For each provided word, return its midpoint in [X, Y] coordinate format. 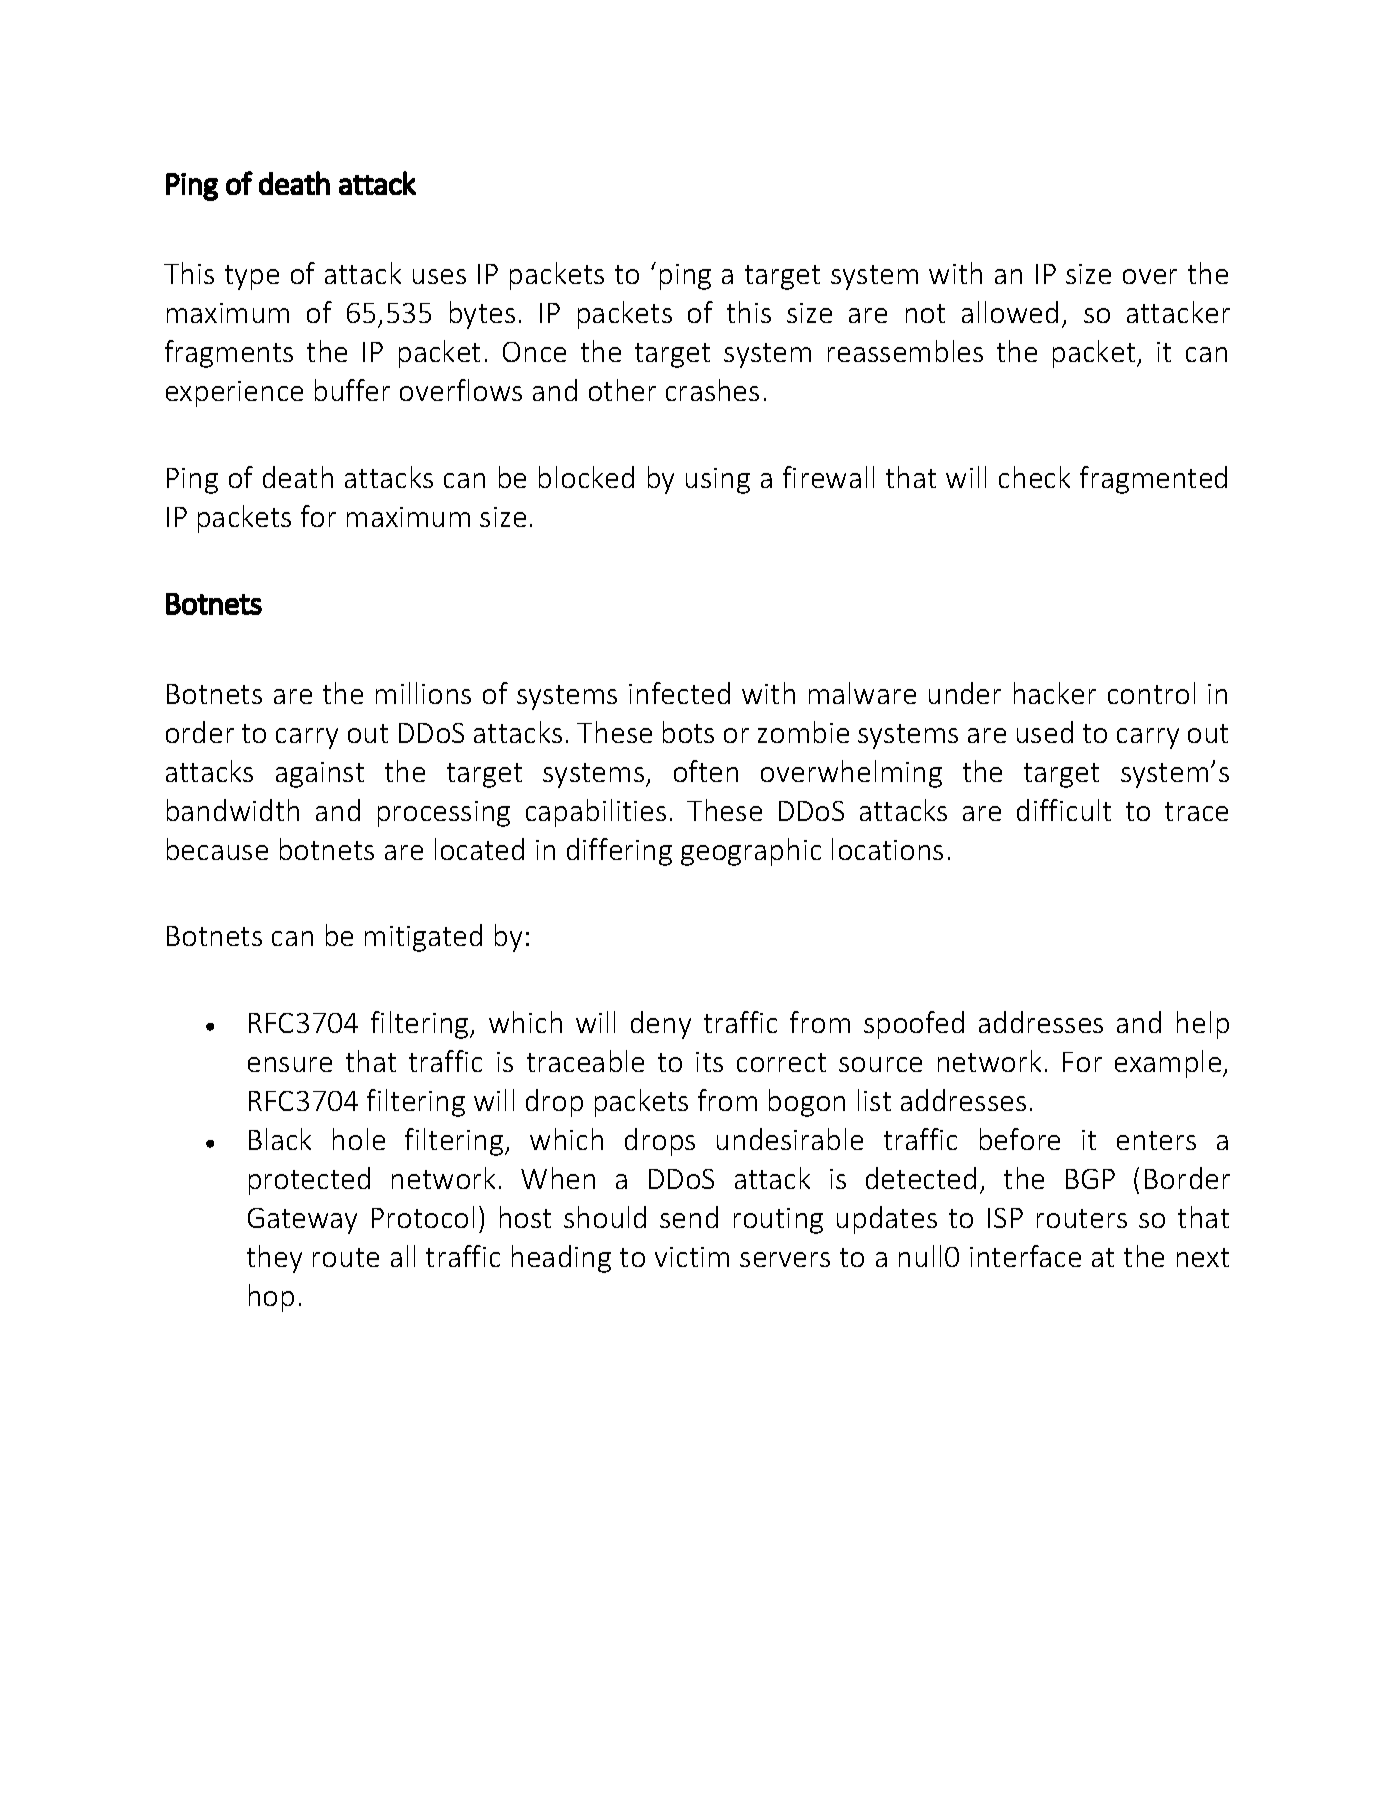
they [274, 1259]
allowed [1010, 312]
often [706, 771]
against [320, 775]
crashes [712, 390]
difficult [1064, 810]
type [252, 277]
